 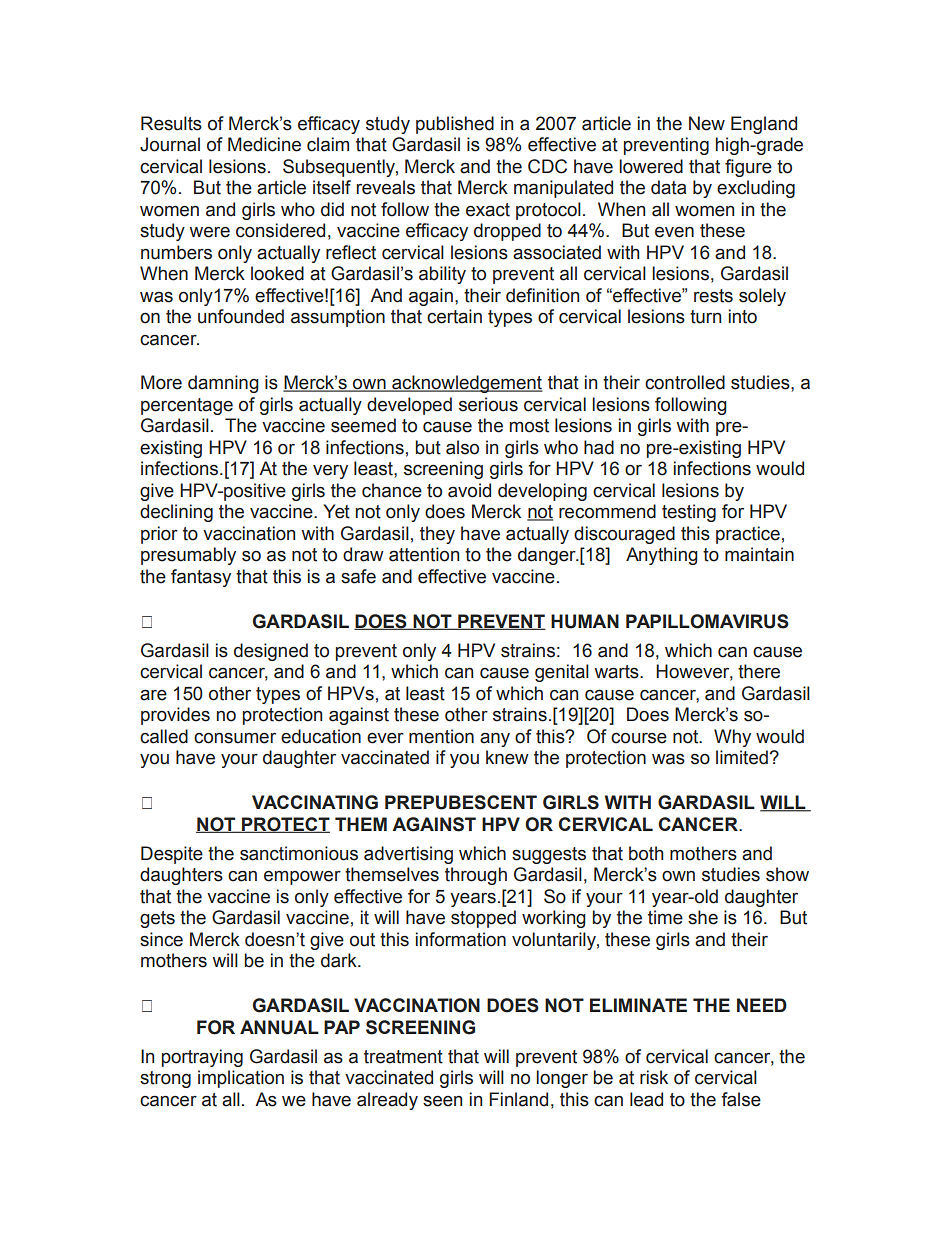 I want to click on provides, so click(x=175, y=716).
